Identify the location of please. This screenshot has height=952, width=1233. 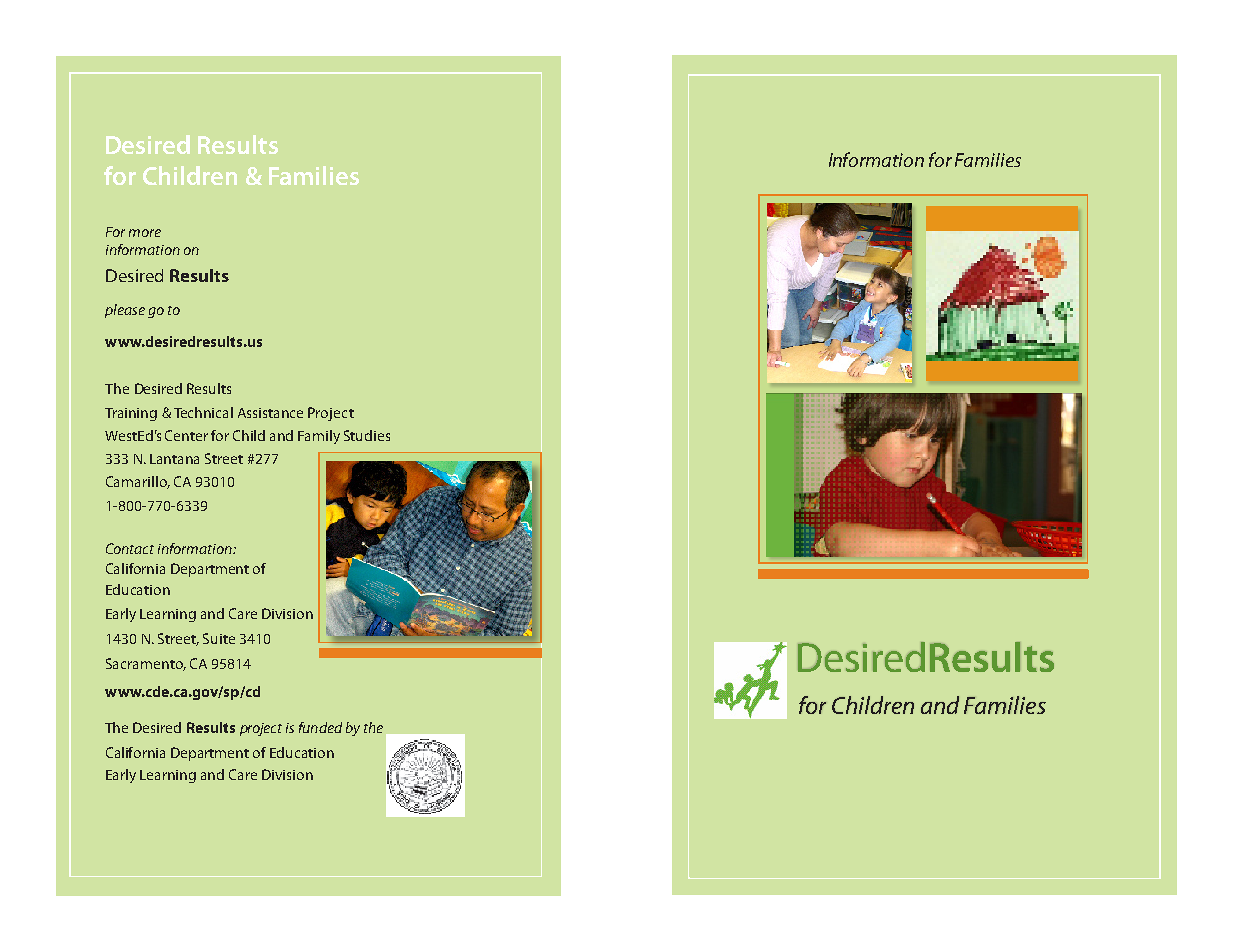
(125, 311).
